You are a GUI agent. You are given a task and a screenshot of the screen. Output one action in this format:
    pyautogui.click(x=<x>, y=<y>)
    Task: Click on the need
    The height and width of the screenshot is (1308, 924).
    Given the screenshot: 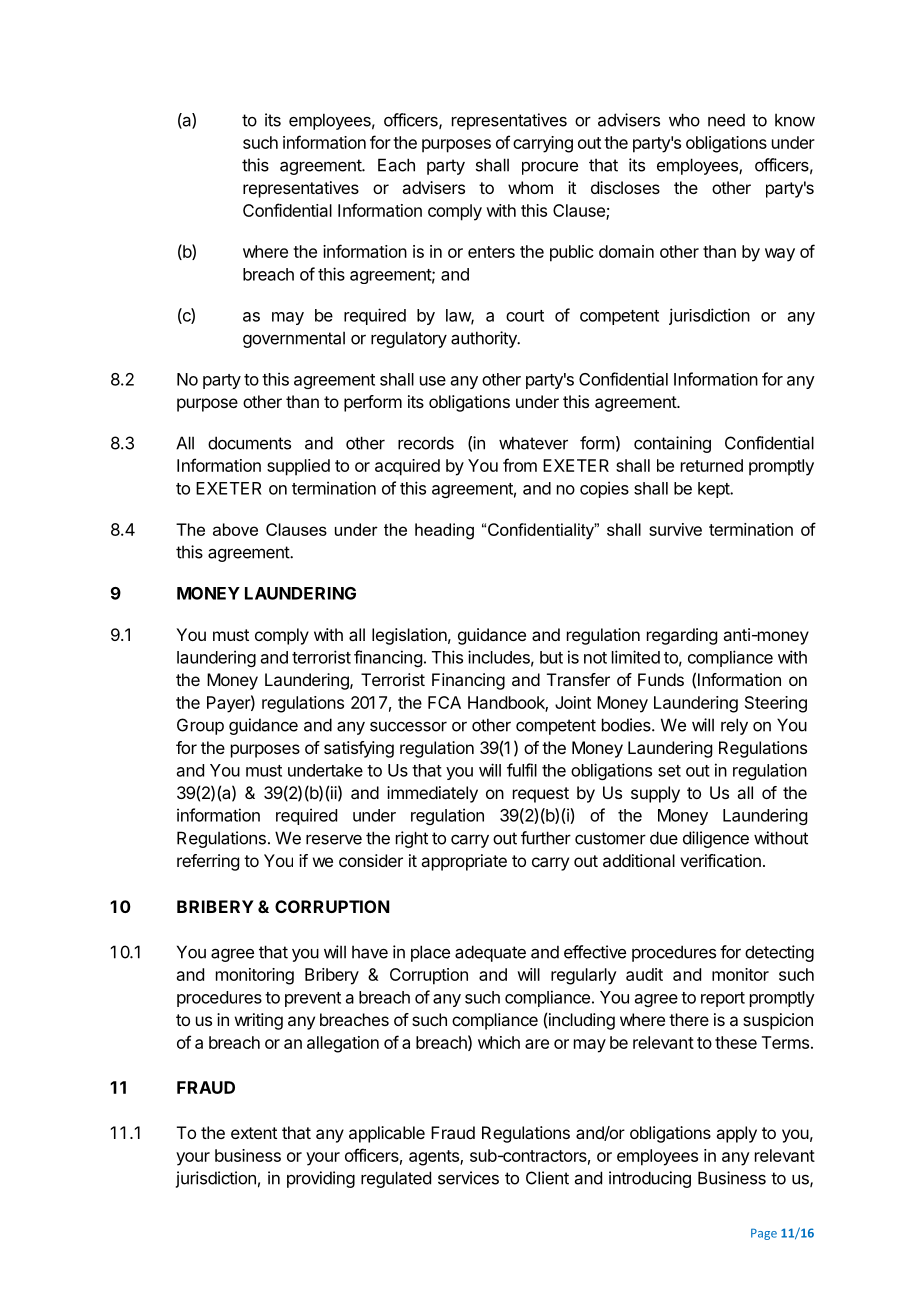 What is the action you would take?
    pyautogui.click(x=726, y=120)
